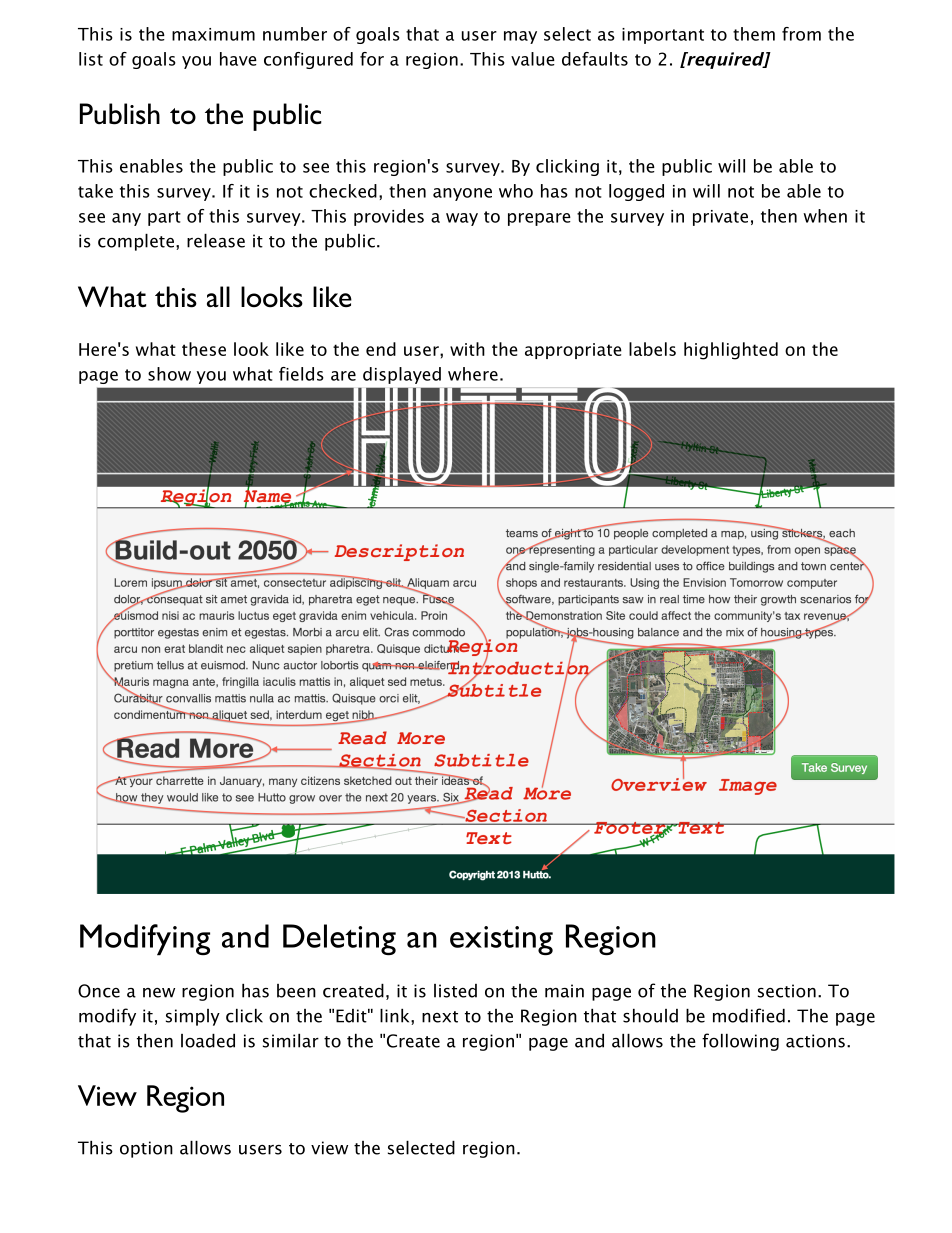  Describe the element at coordinates (402, 375) in the screenshot. I see `displayed` at that location.
